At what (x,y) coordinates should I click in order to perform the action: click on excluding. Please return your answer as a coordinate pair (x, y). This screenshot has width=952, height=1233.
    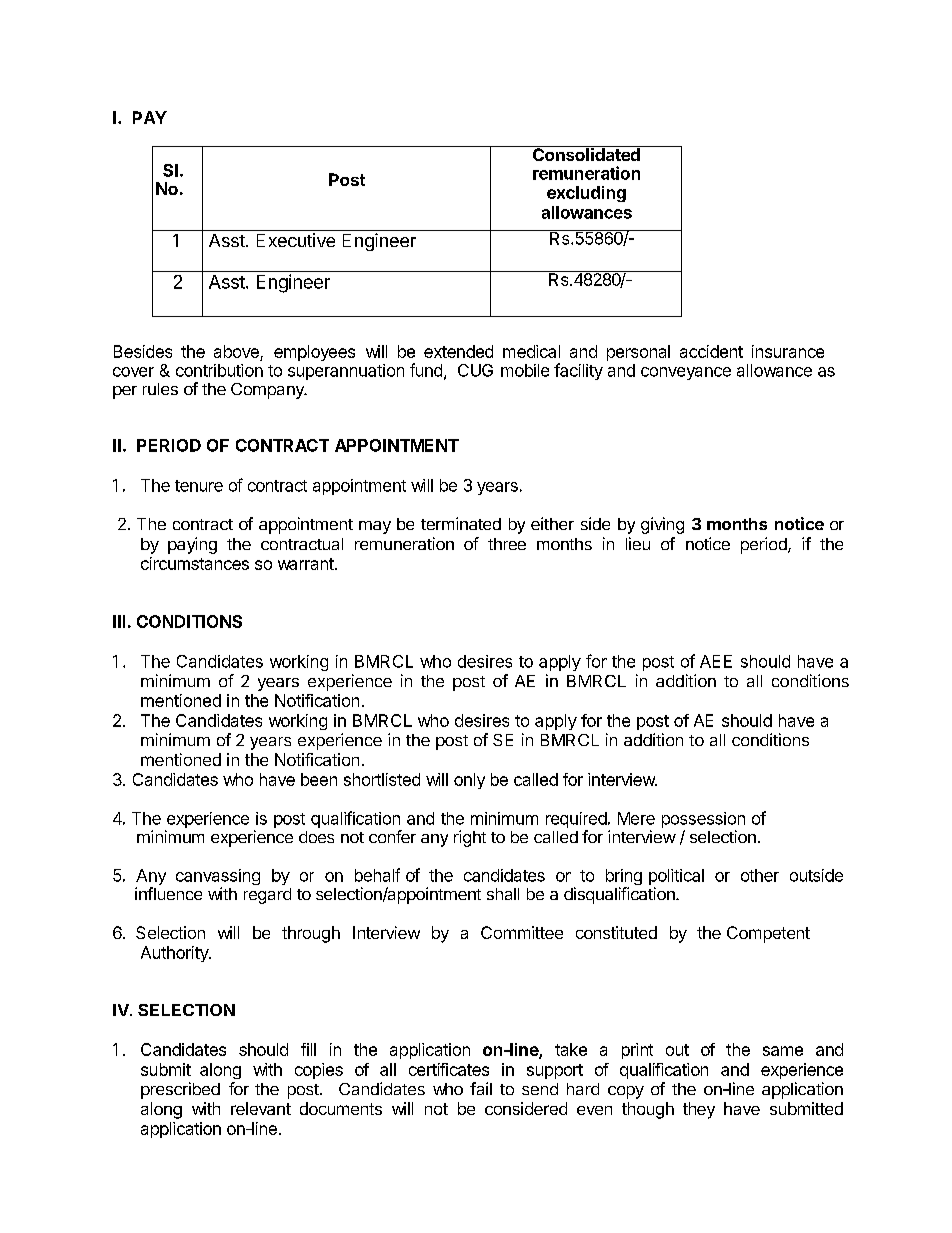
    Looking at the image, I should click on (586, 194).
